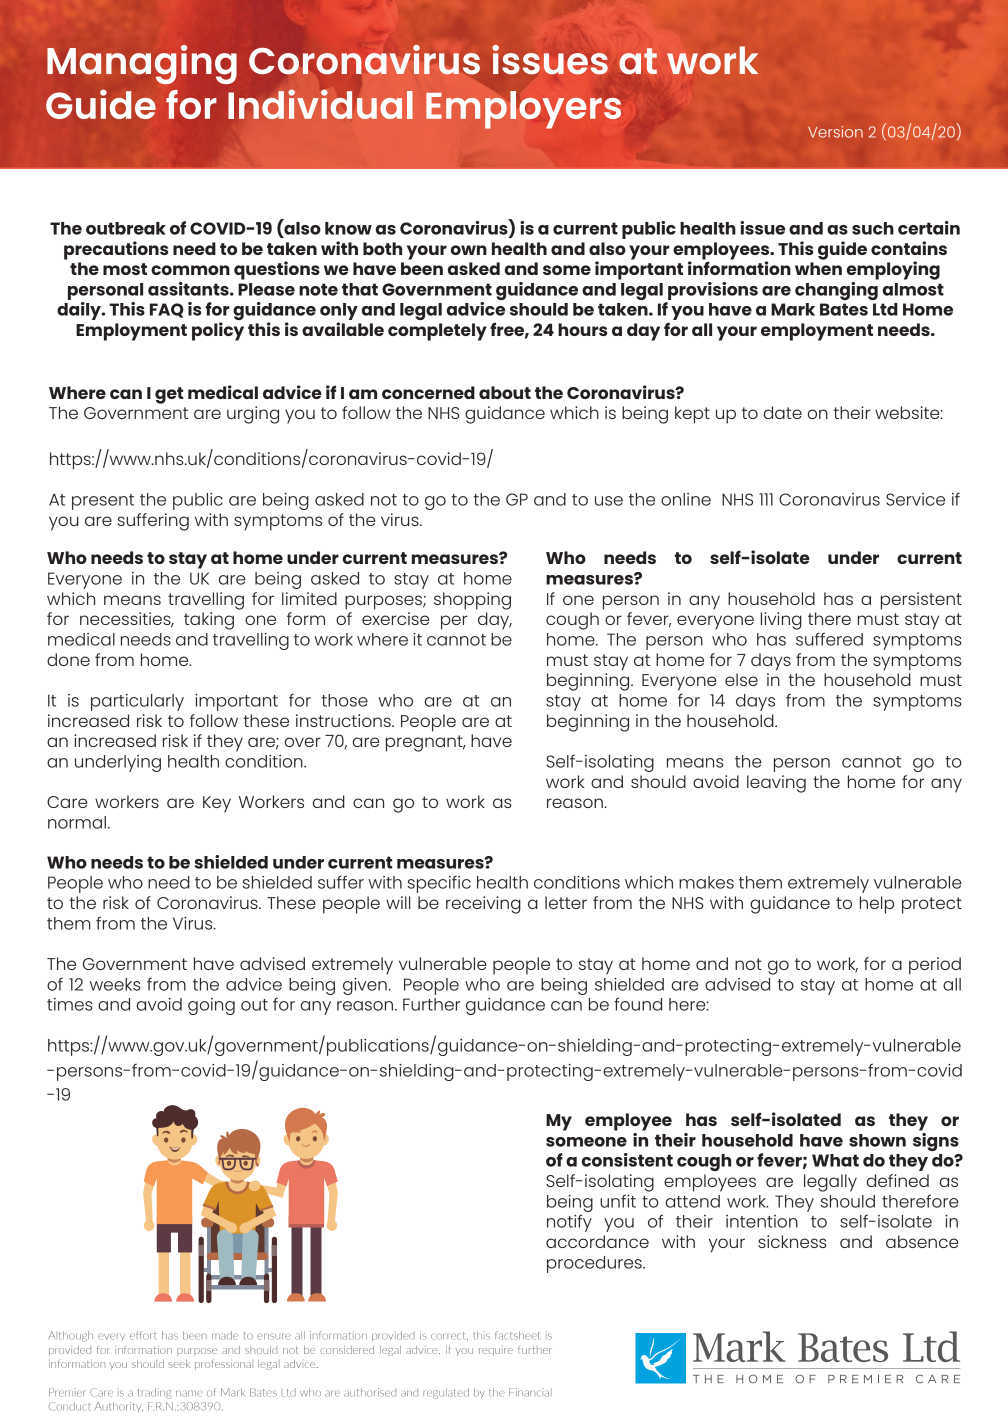  What do you see at coordinates (142, 64) in the page?
I see `Managing` at bounding box center [142, 64].
